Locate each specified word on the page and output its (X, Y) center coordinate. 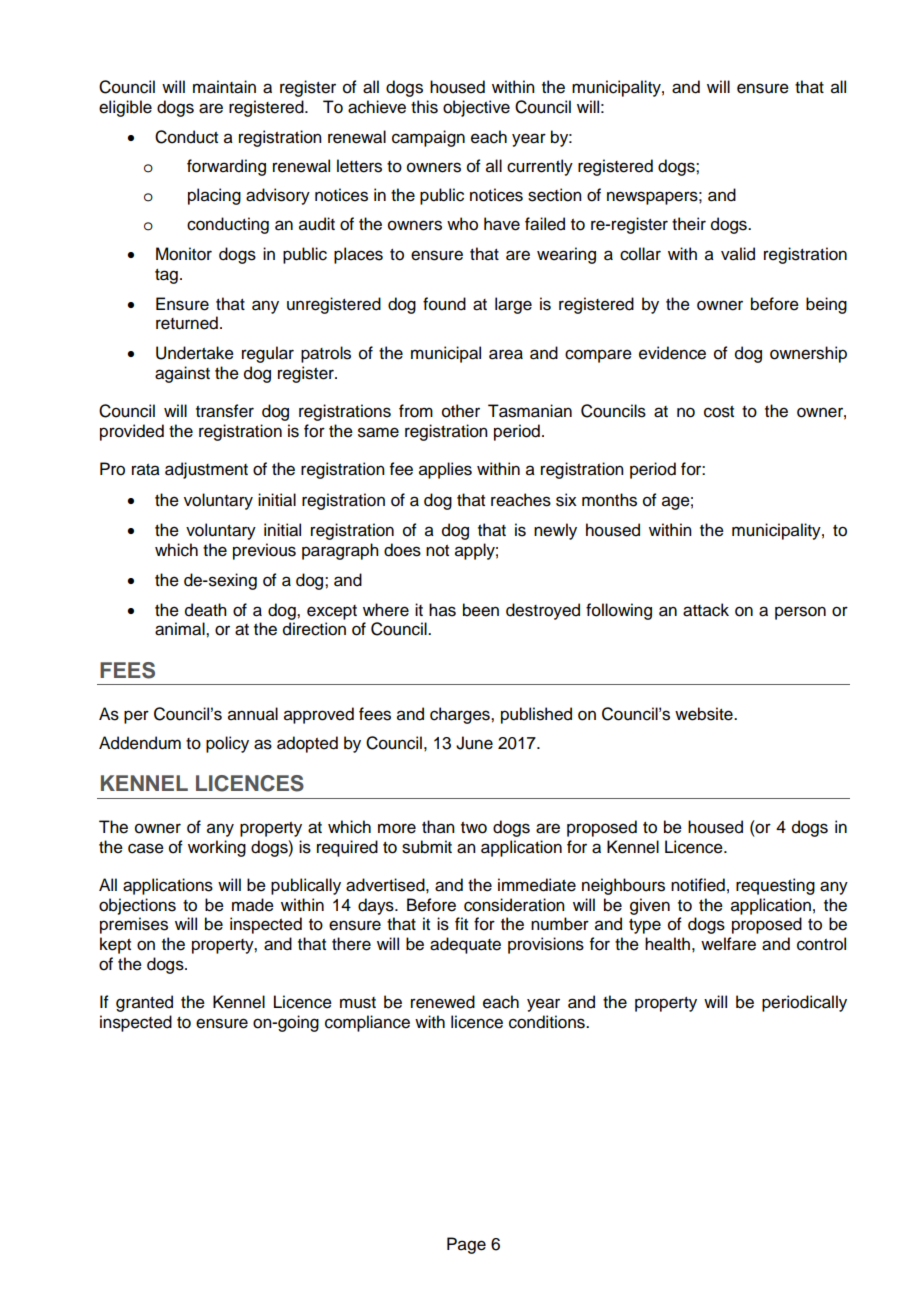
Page (466, 1245)
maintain (224, 87)
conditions (548, 1022)
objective (476, 108)
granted (144, 1003)
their (689, 224)
